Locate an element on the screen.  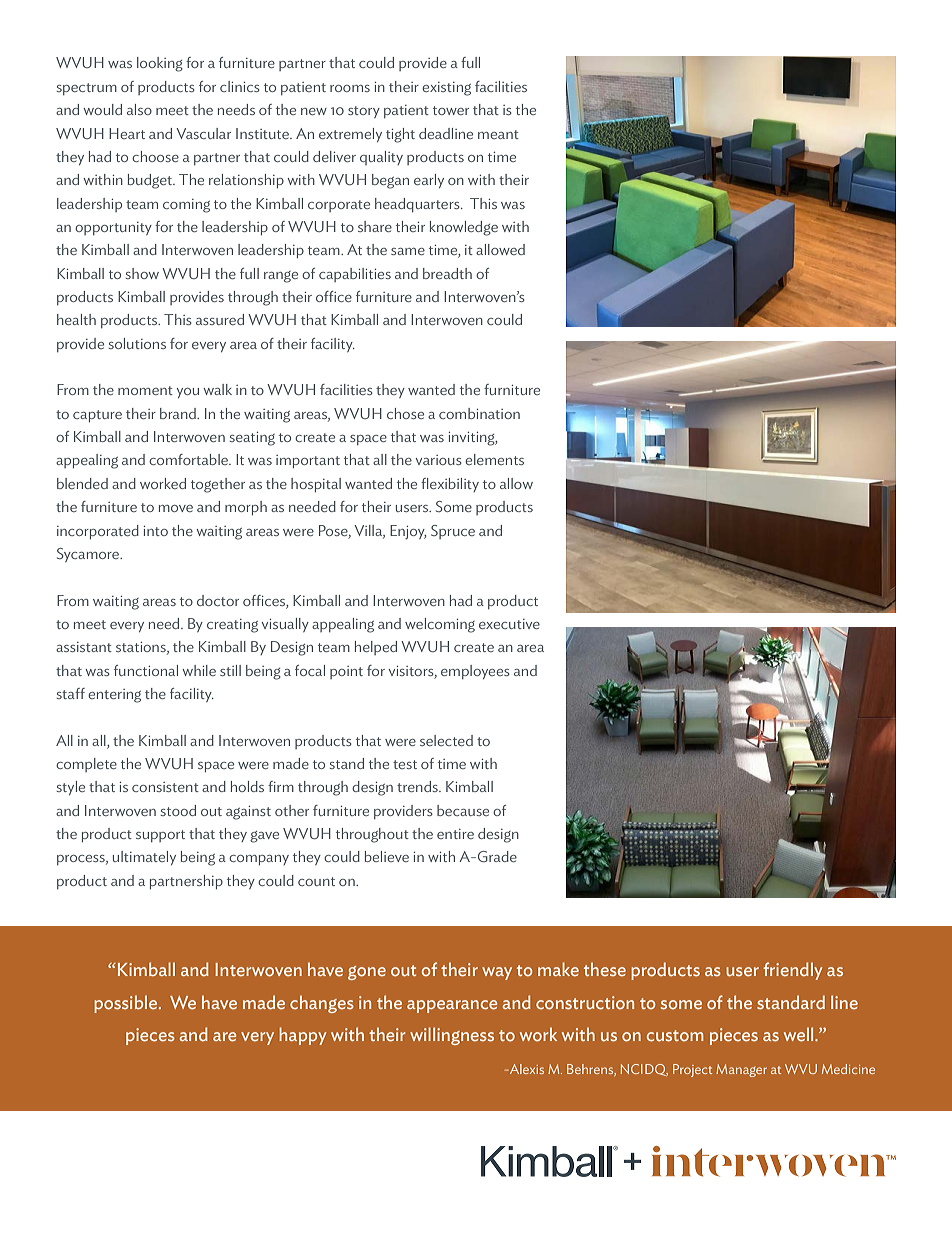
well is located at coordinates (800, 1034).
